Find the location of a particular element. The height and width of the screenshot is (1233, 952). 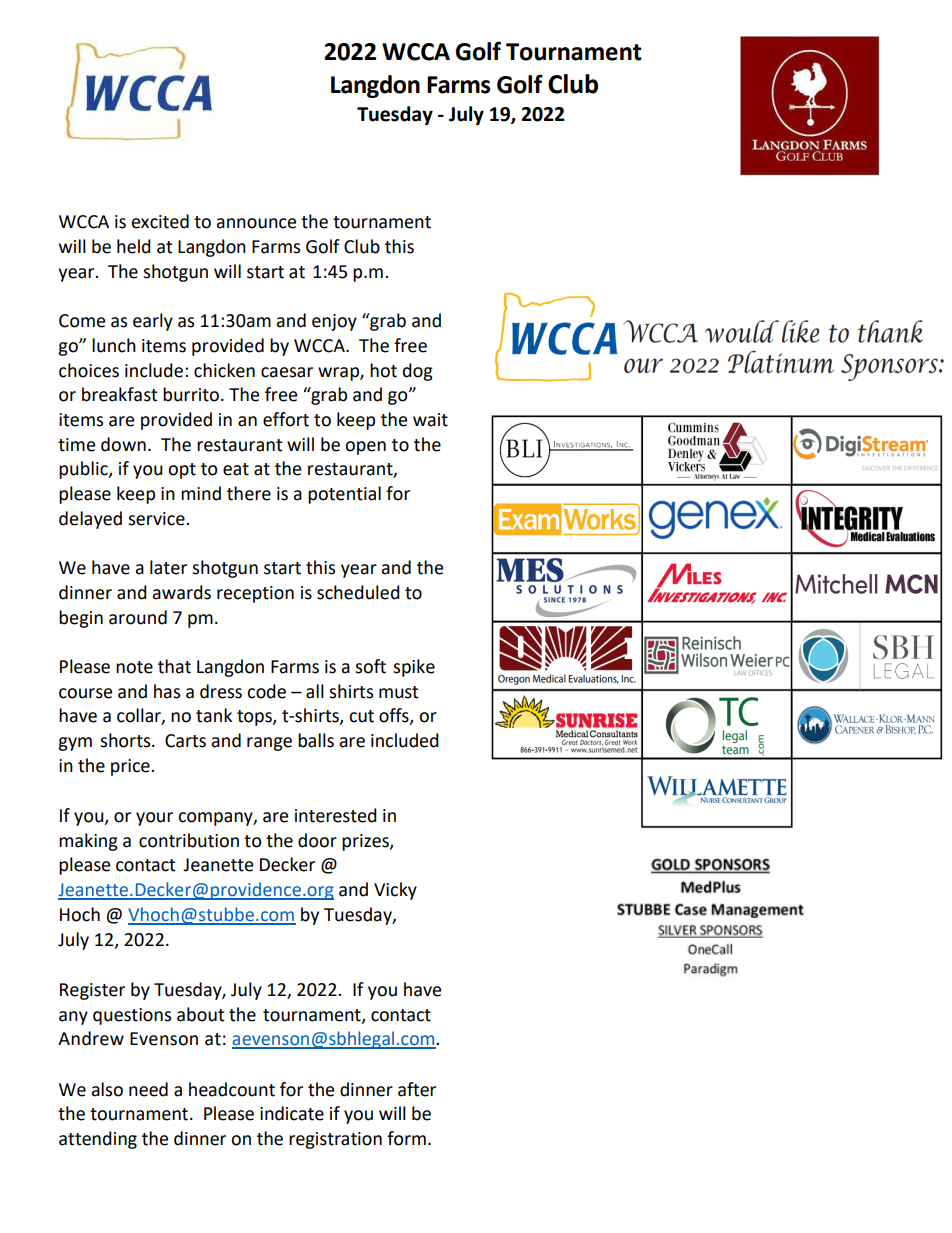

also is located at coordinates (107, 1089).
